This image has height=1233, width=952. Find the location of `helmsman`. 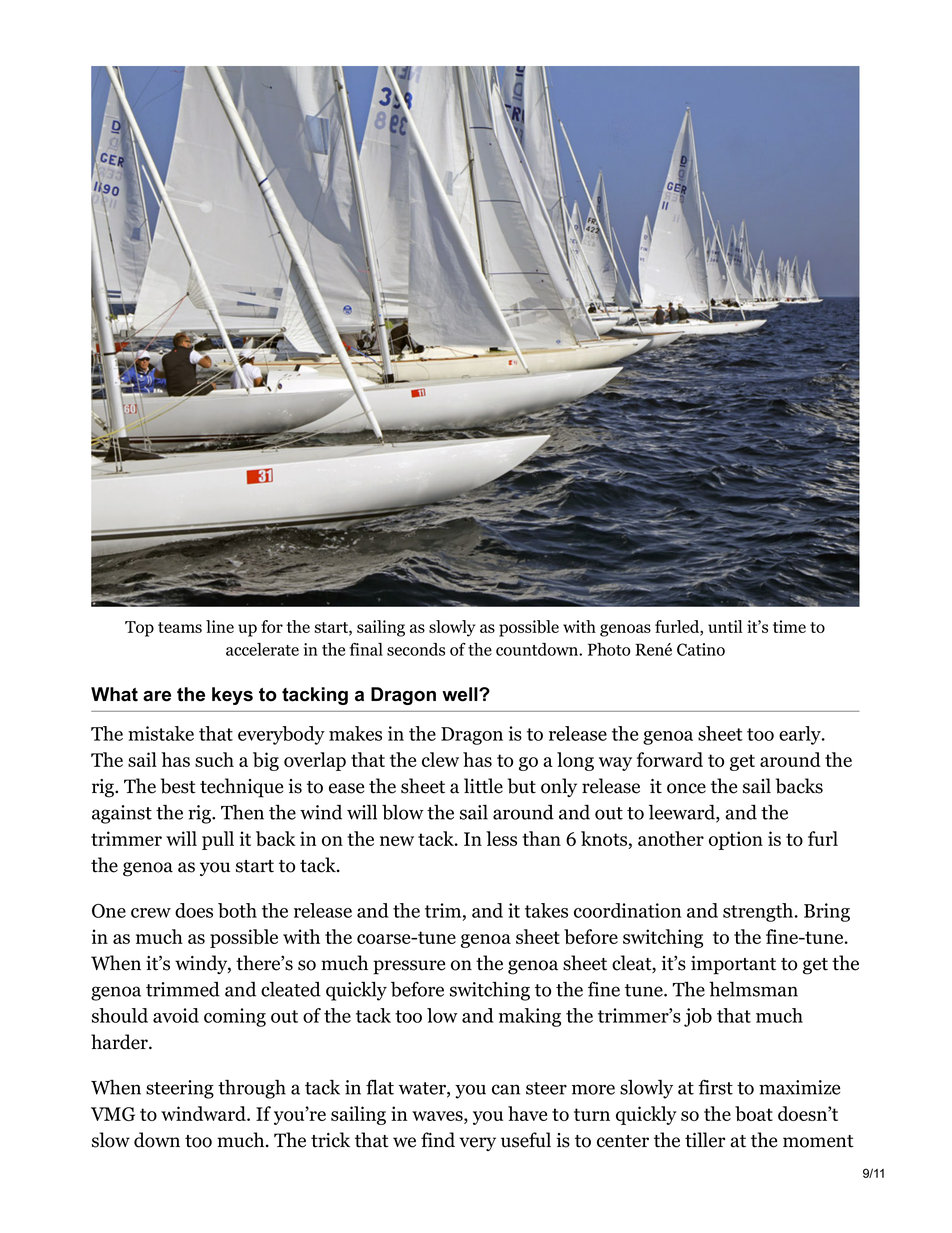

helmsman is located at coordinates (753, 989).
